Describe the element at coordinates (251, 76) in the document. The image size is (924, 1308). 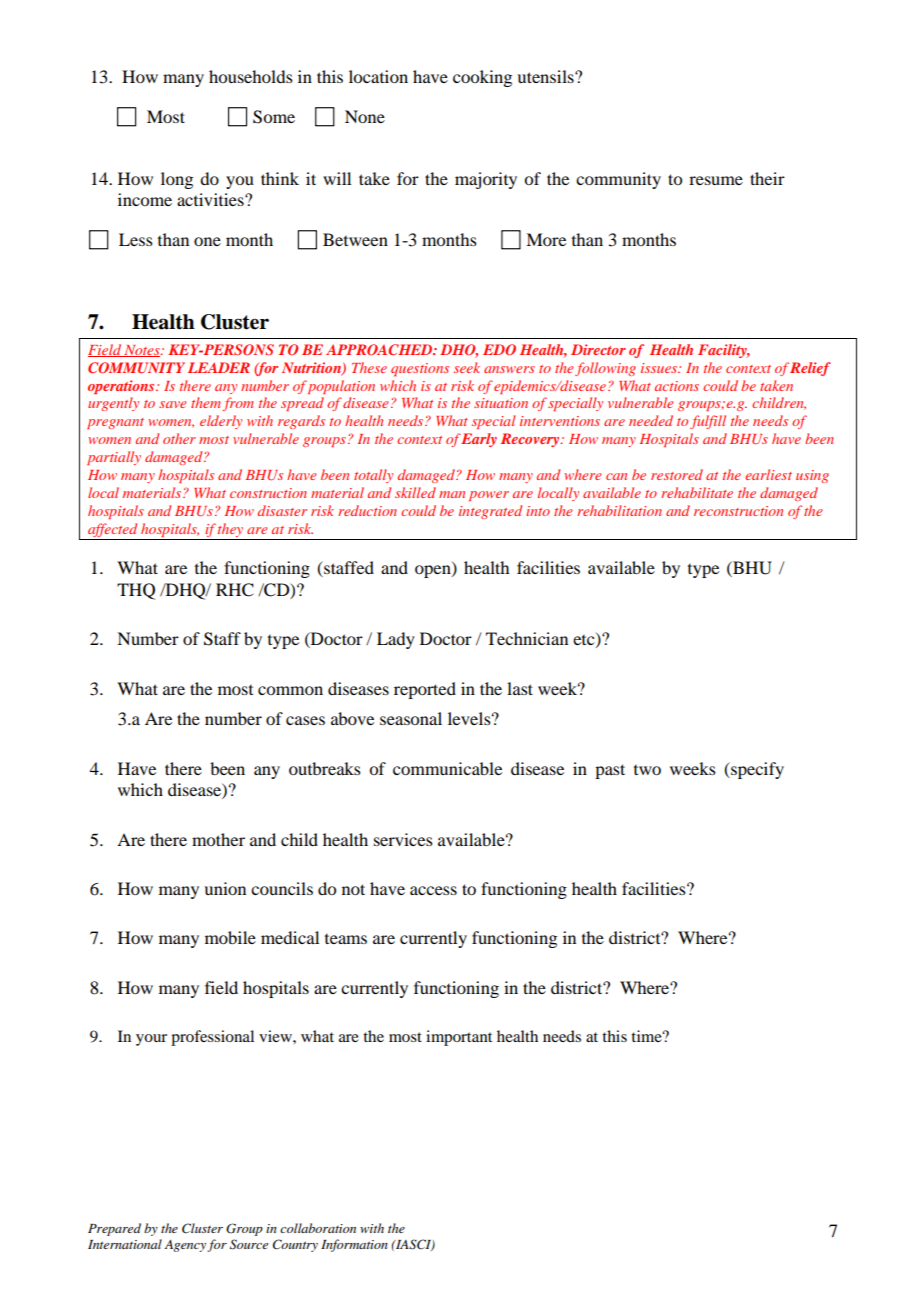
I see `households` at that location.
